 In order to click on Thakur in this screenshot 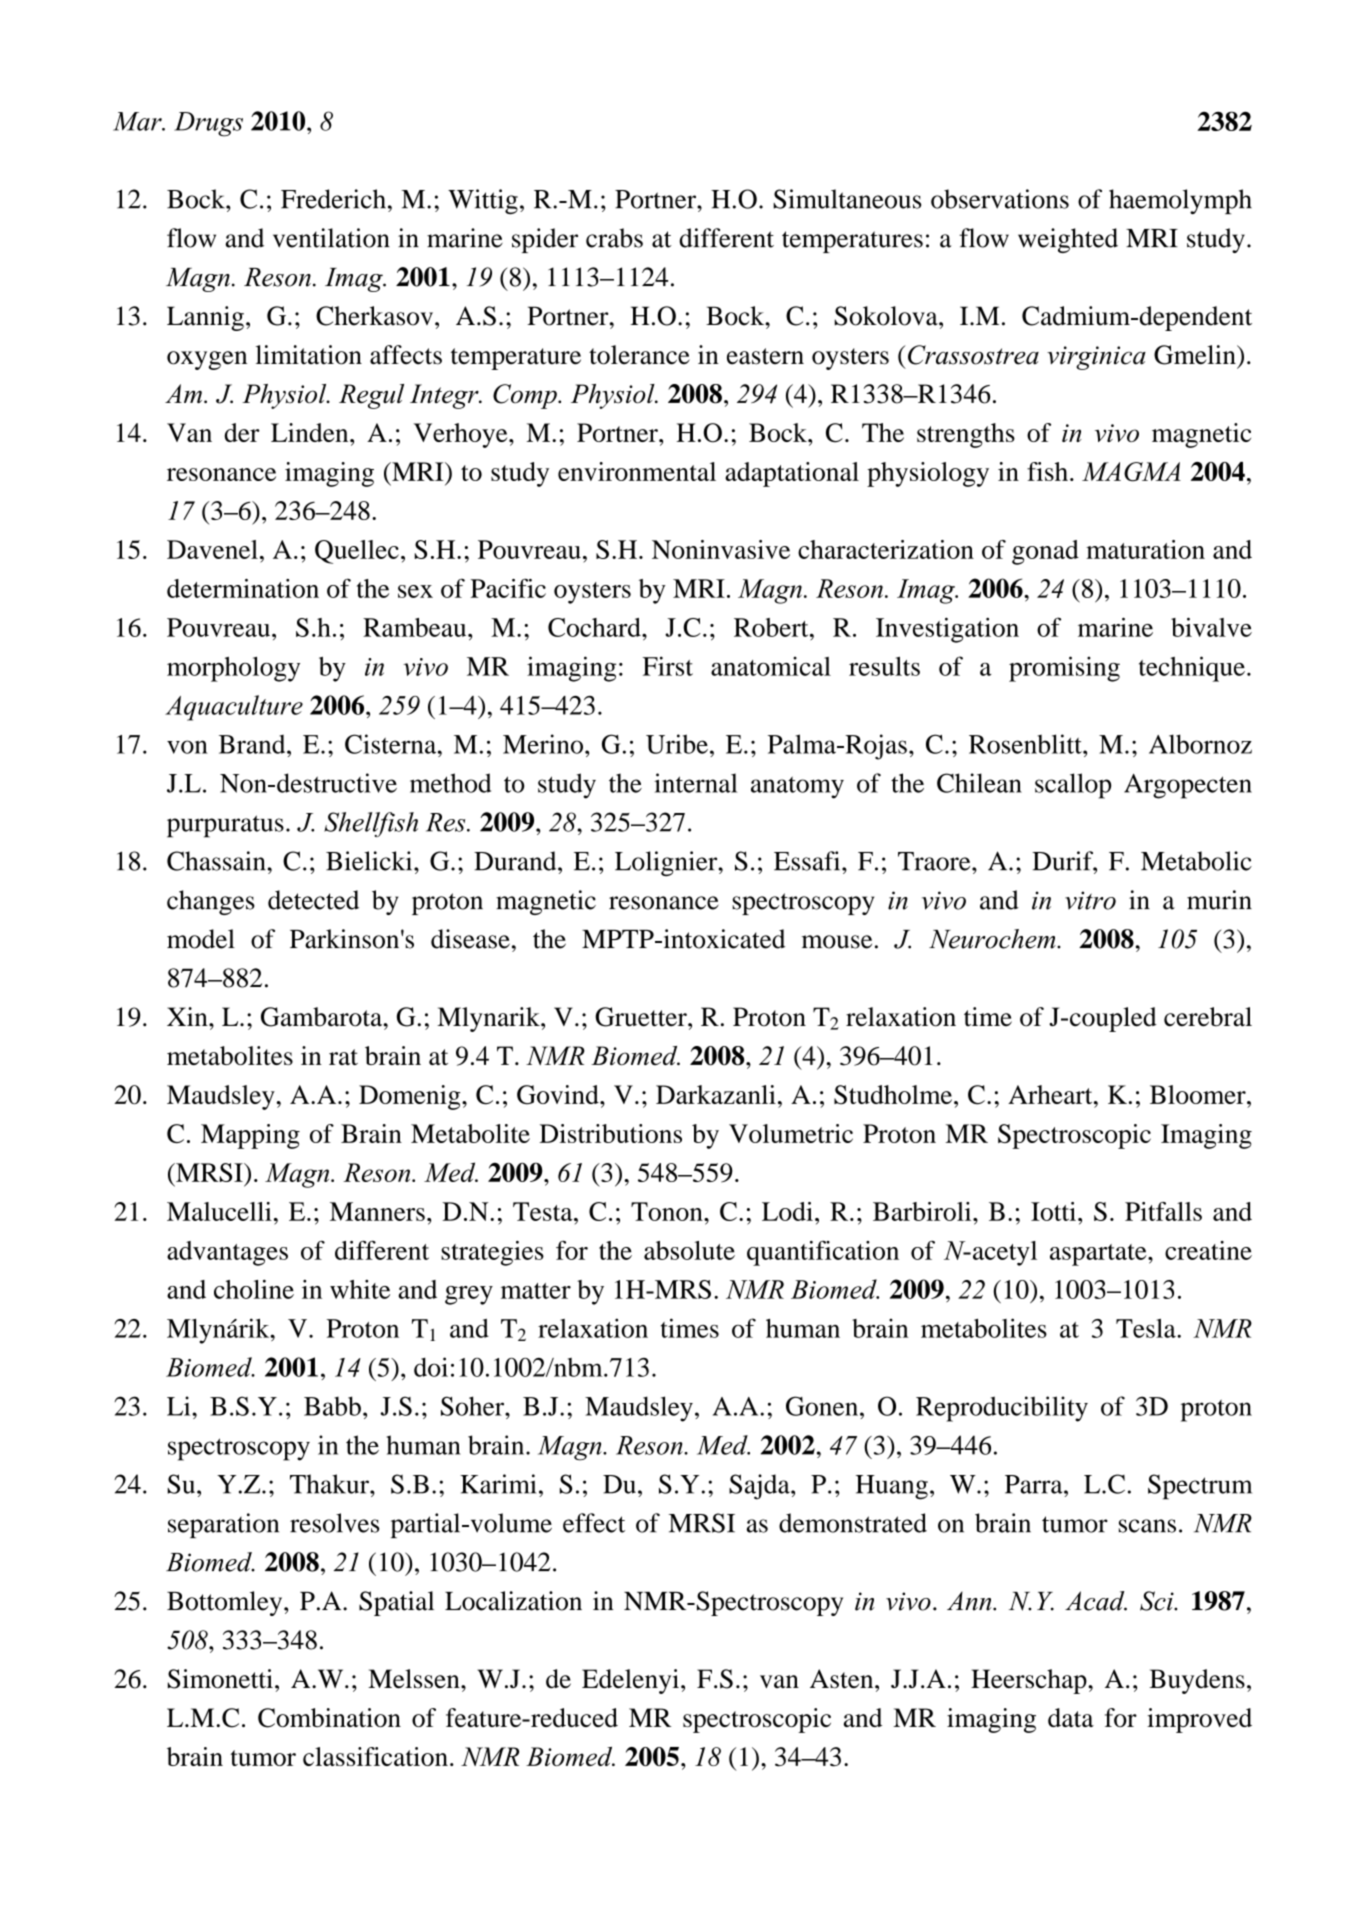, I will do `click(330, 1484)`.
